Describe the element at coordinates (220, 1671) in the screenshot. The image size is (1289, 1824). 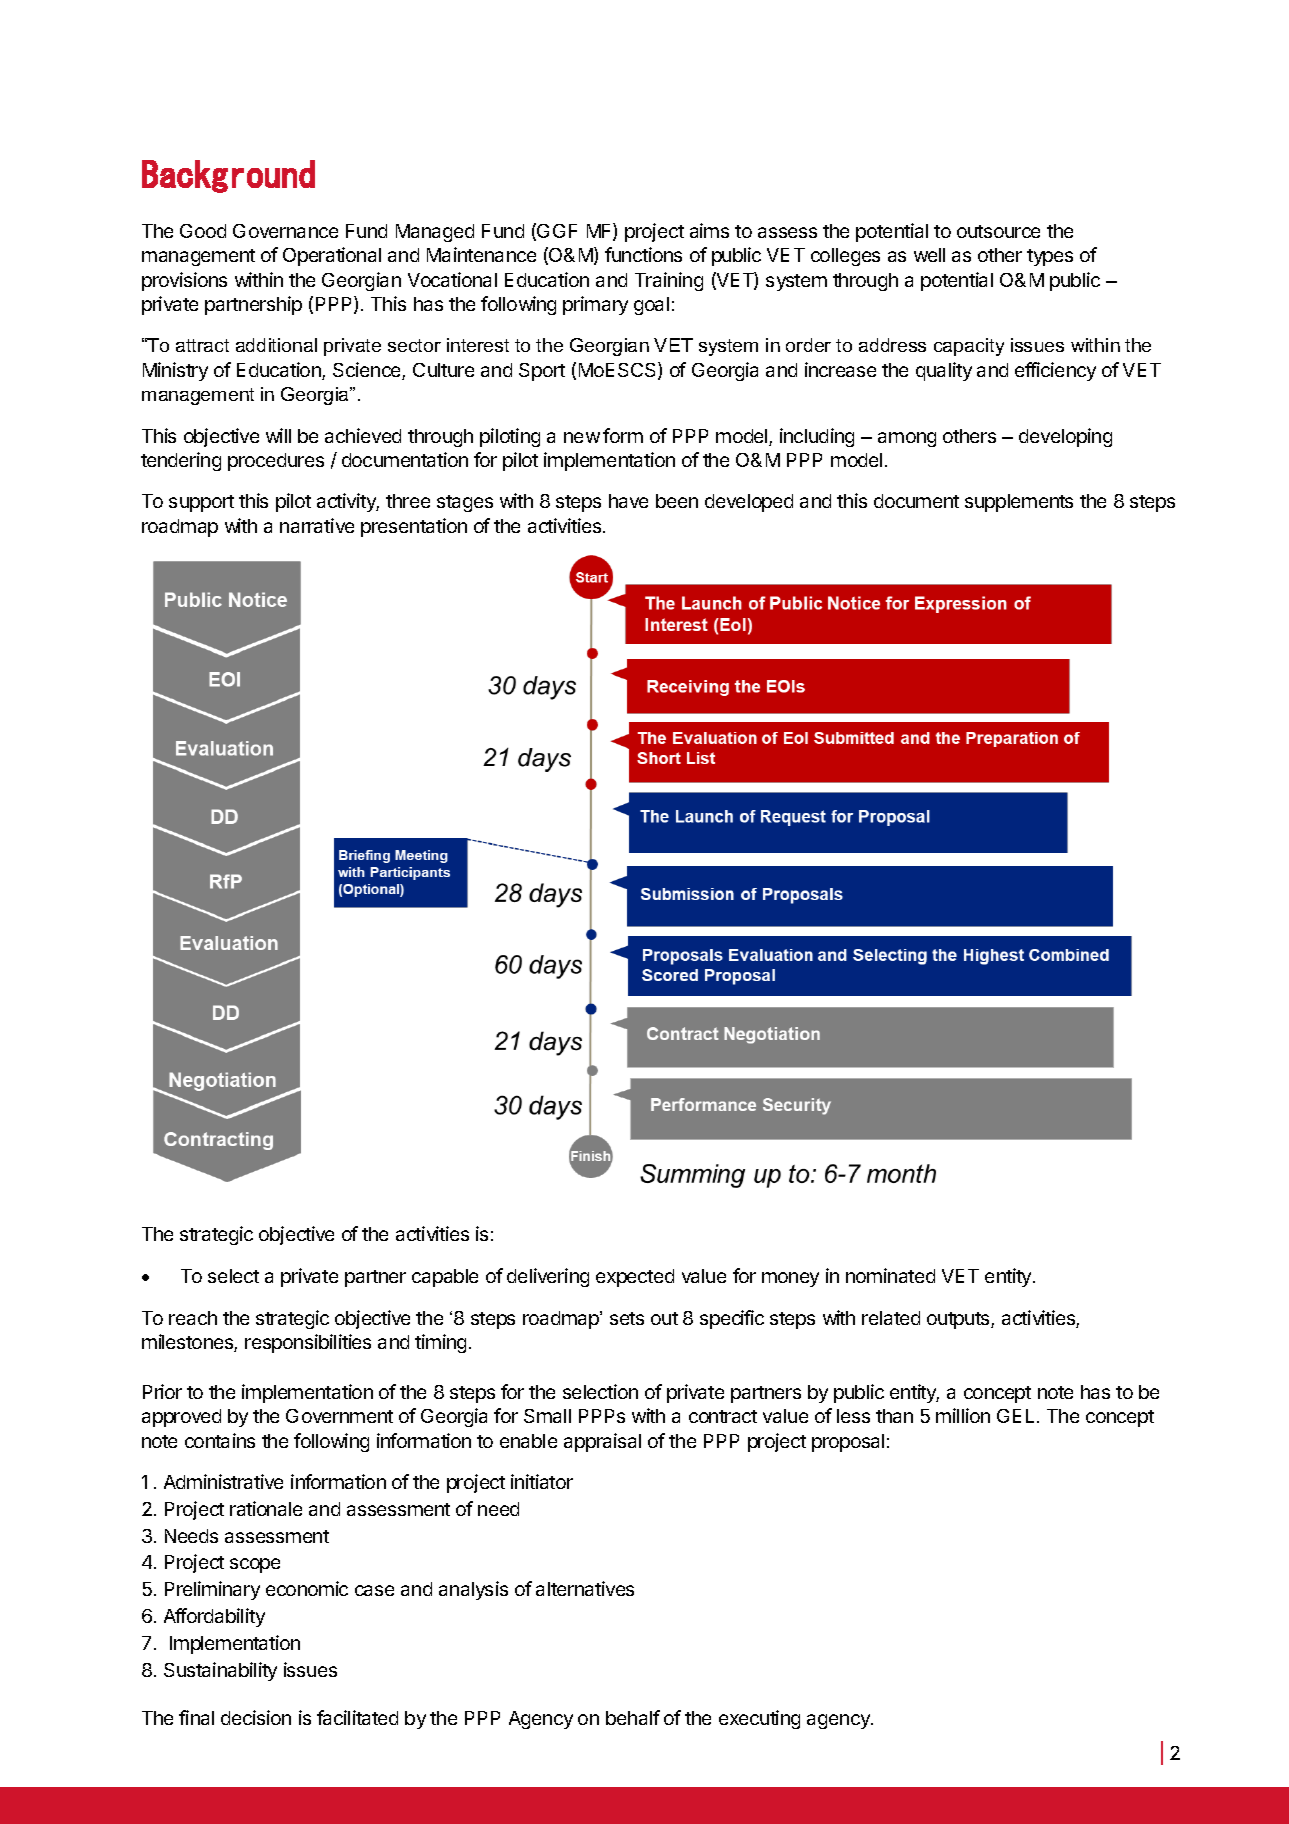
I see `Sustainability` at that location.
